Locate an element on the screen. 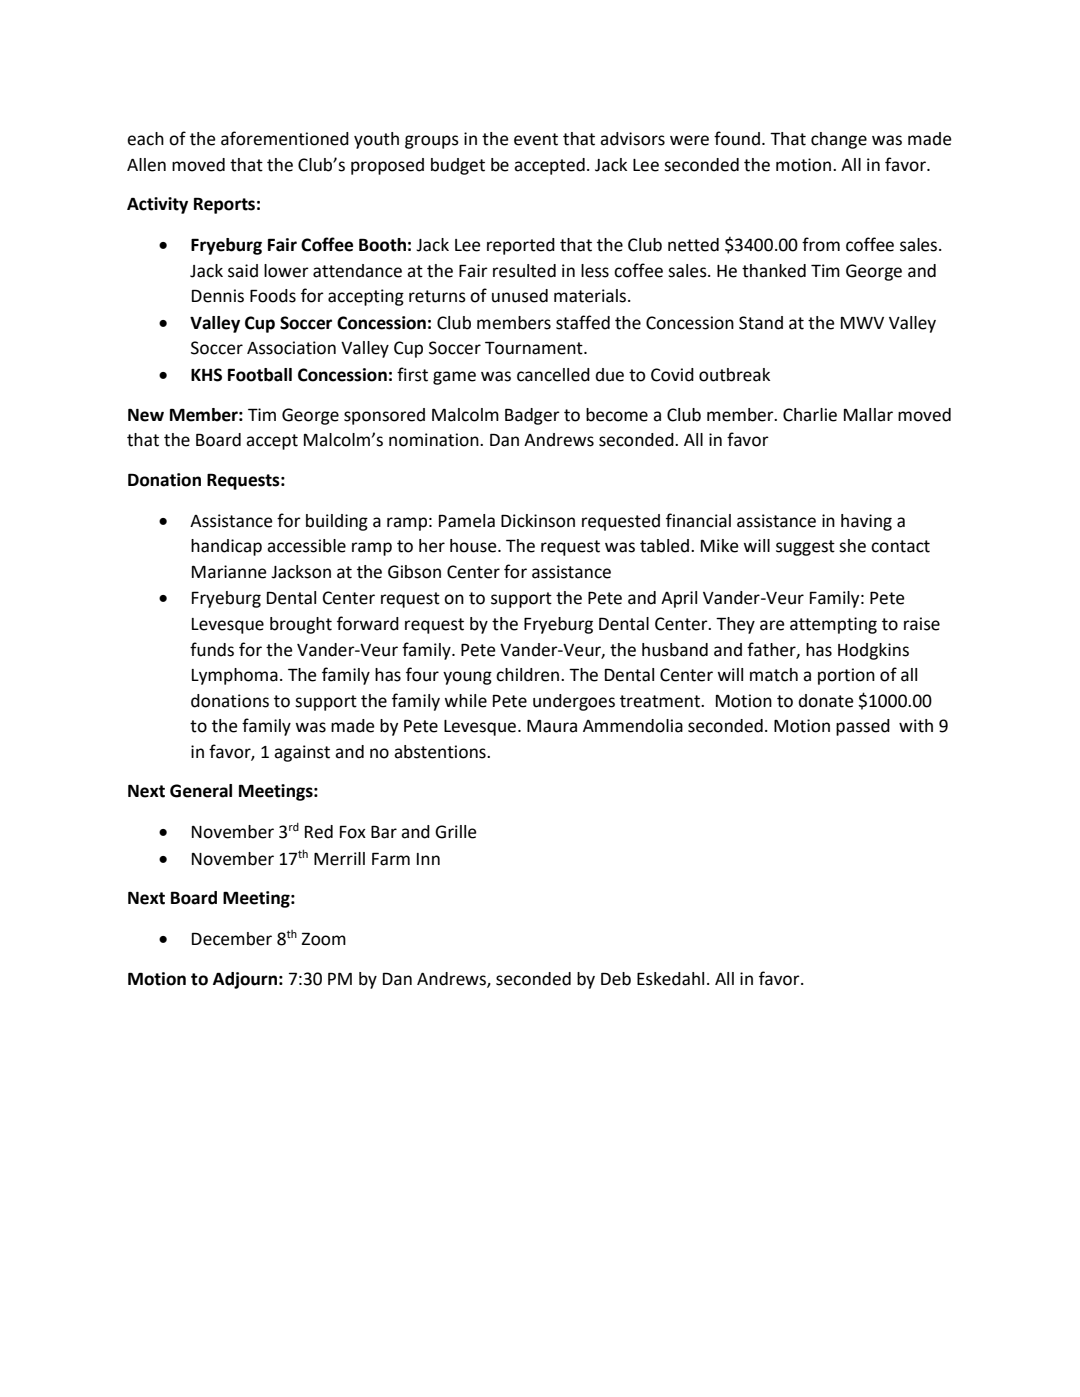  event is located at coordinates (536, 139).
